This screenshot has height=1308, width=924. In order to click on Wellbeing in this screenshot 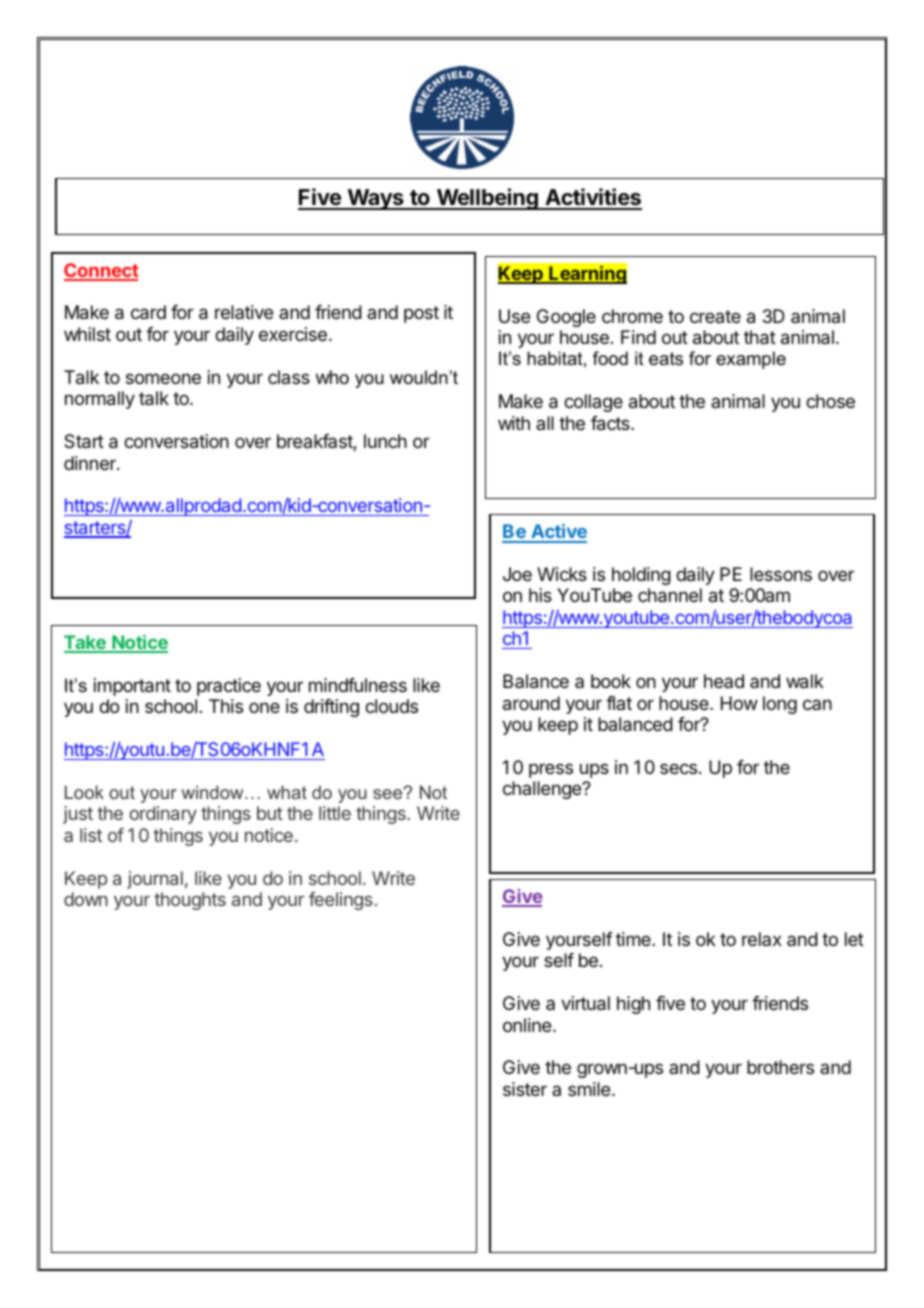, I will do `click(487, 199)`.
